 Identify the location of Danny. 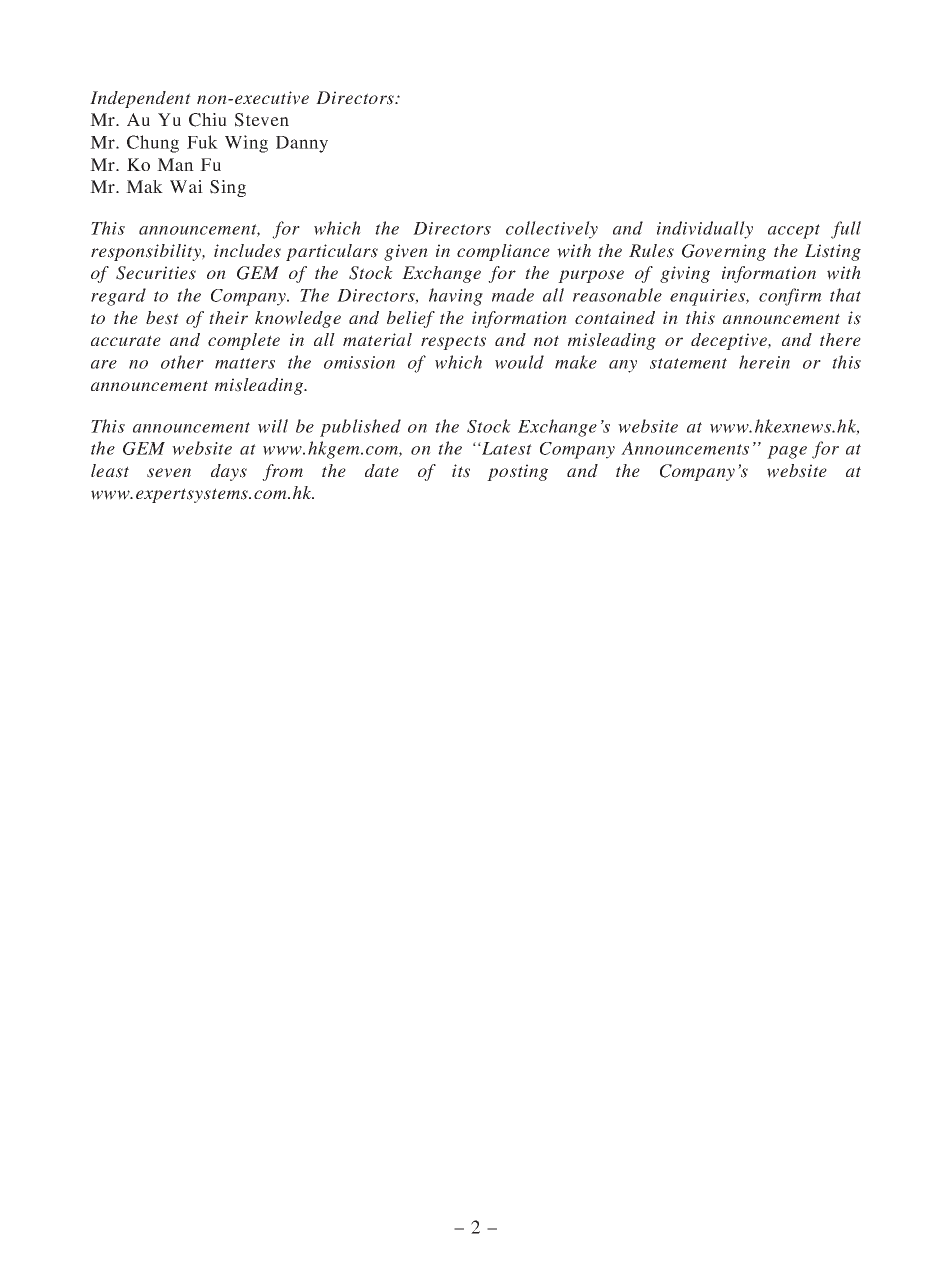
(302, 144).
